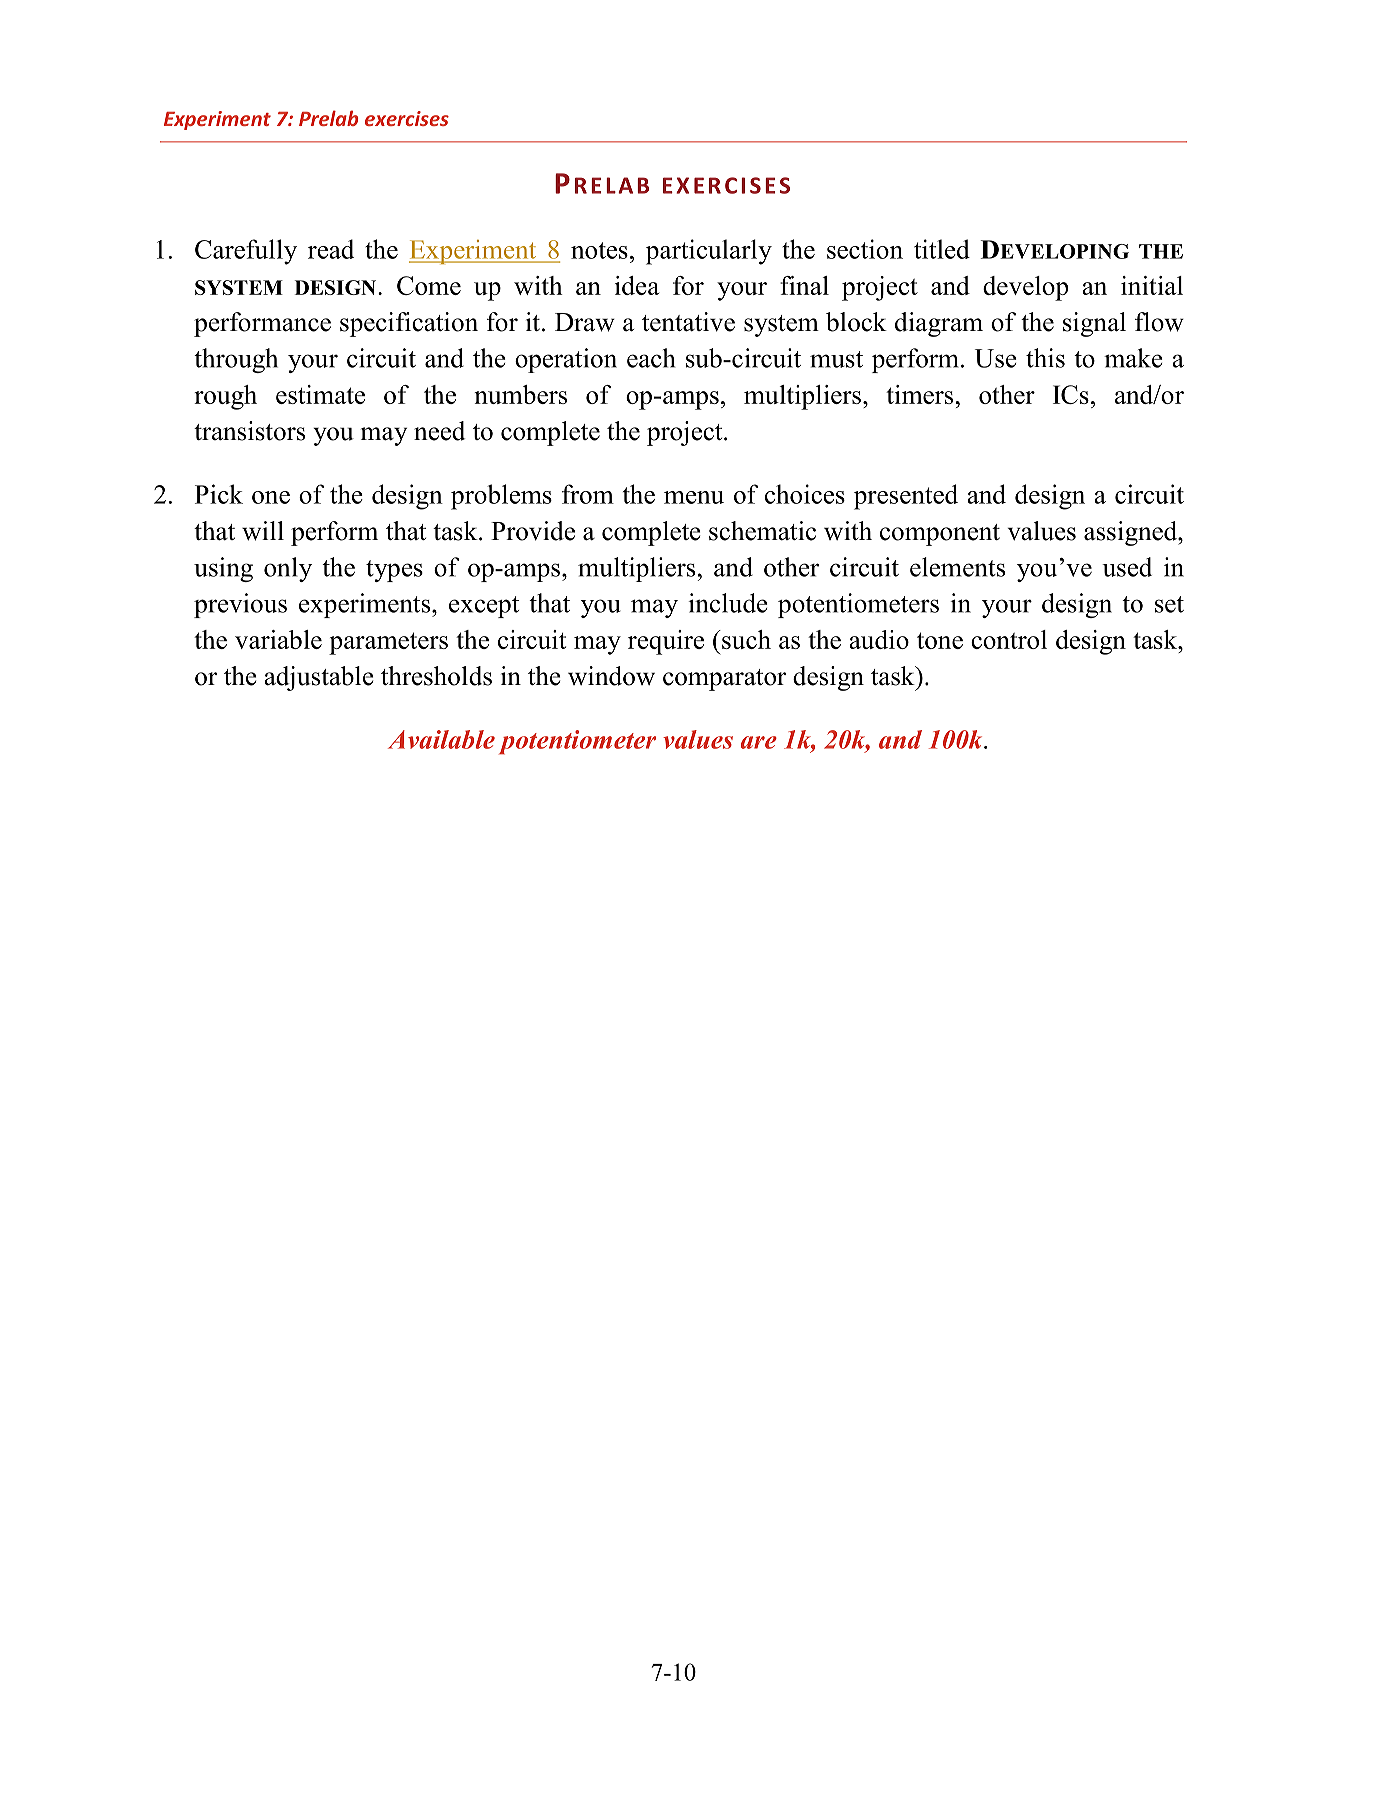 The image size is (1388, 1797). What do you see at coordinates (320, 394) in the page?
I see `estimate` at bounding box center [320, 394].
